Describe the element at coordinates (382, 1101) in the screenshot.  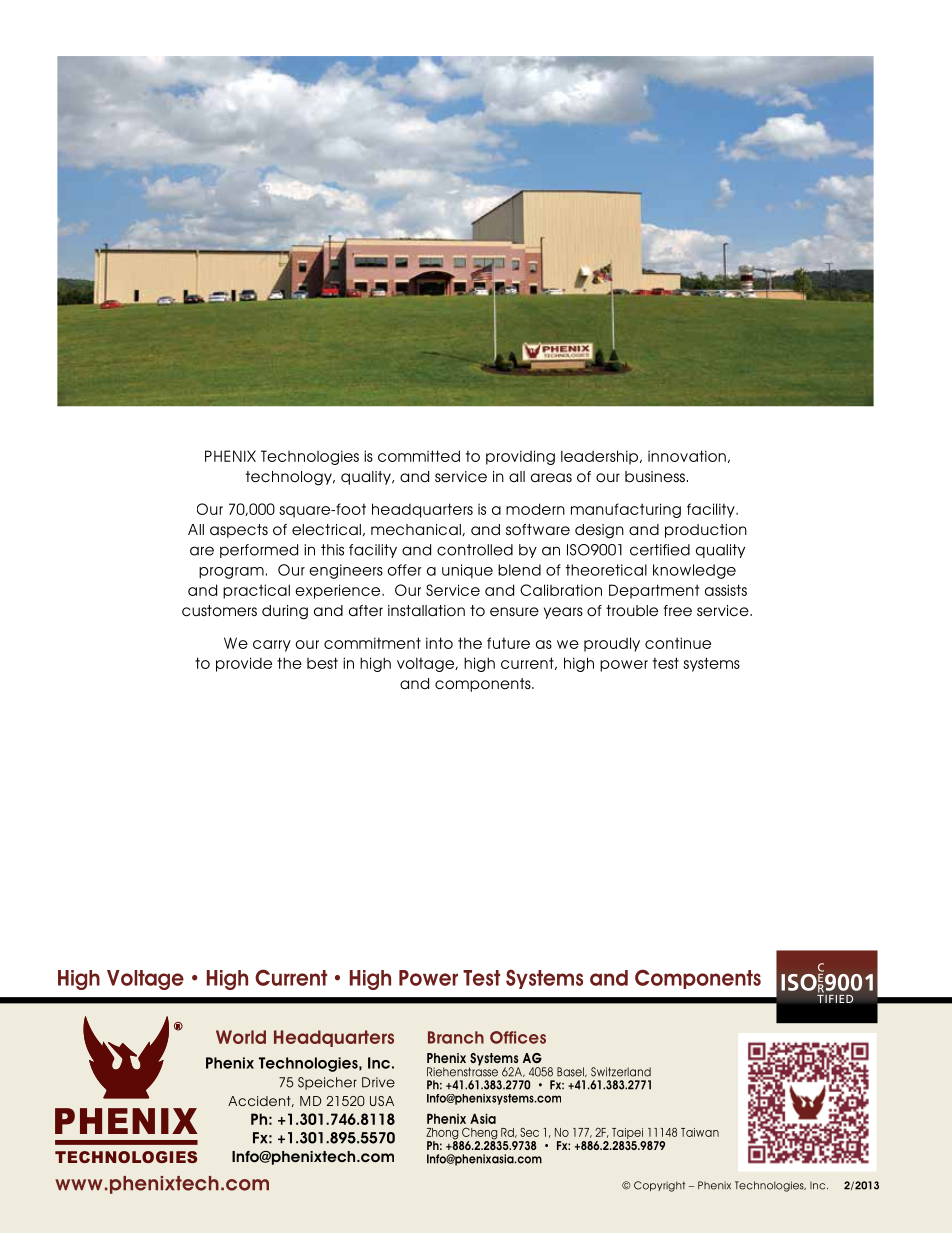
I see `USA` at that location.
